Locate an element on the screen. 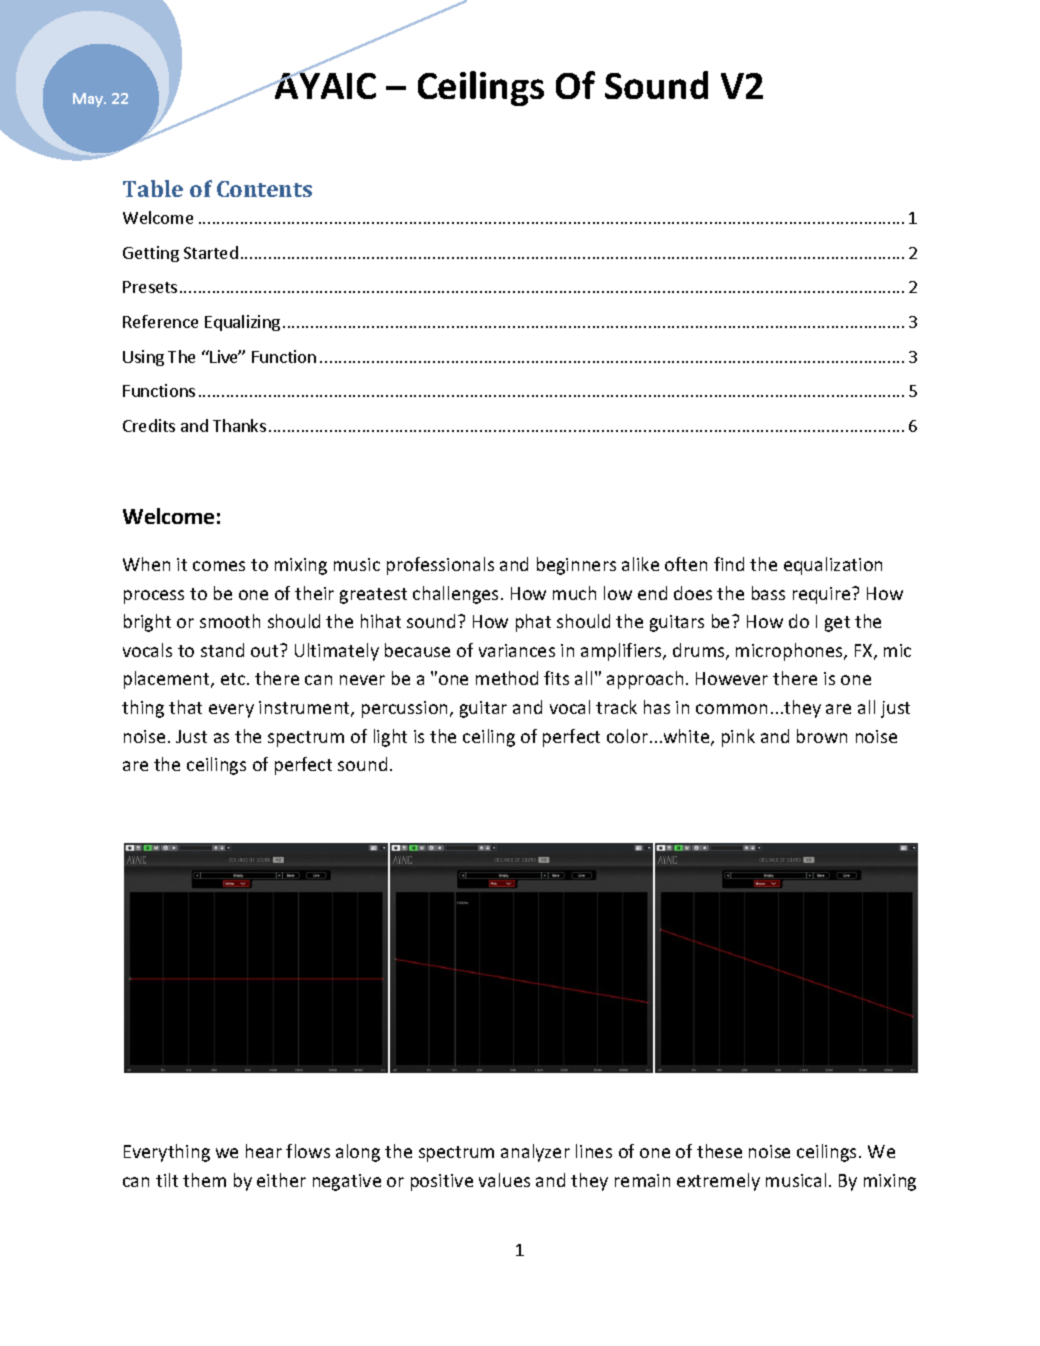 This screenshot has height=1346, width=1040. these is located at coordinates (719, 1151).
